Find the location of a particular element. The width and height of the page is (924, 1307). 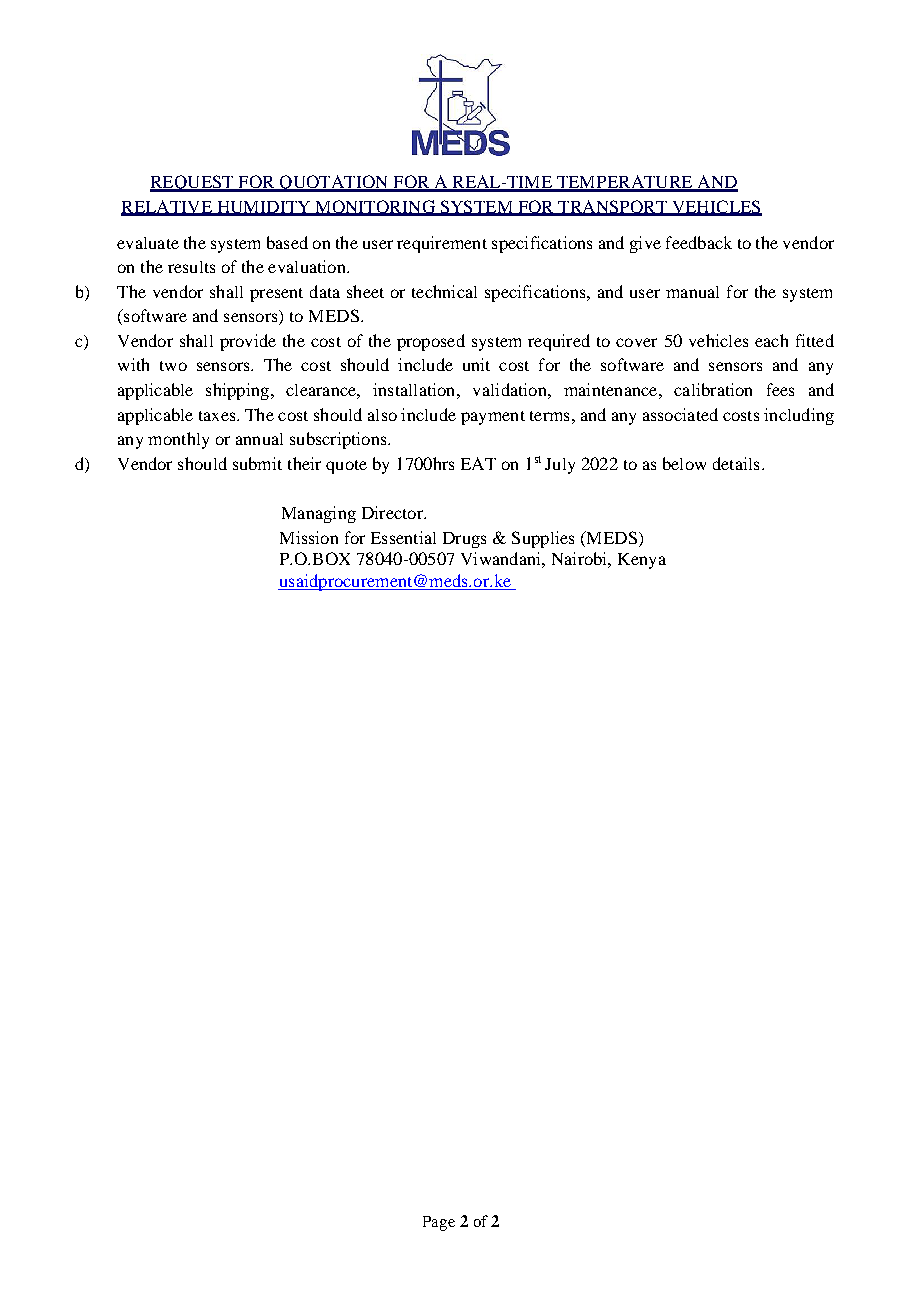

Page is located at coordinates (439, 1223).
